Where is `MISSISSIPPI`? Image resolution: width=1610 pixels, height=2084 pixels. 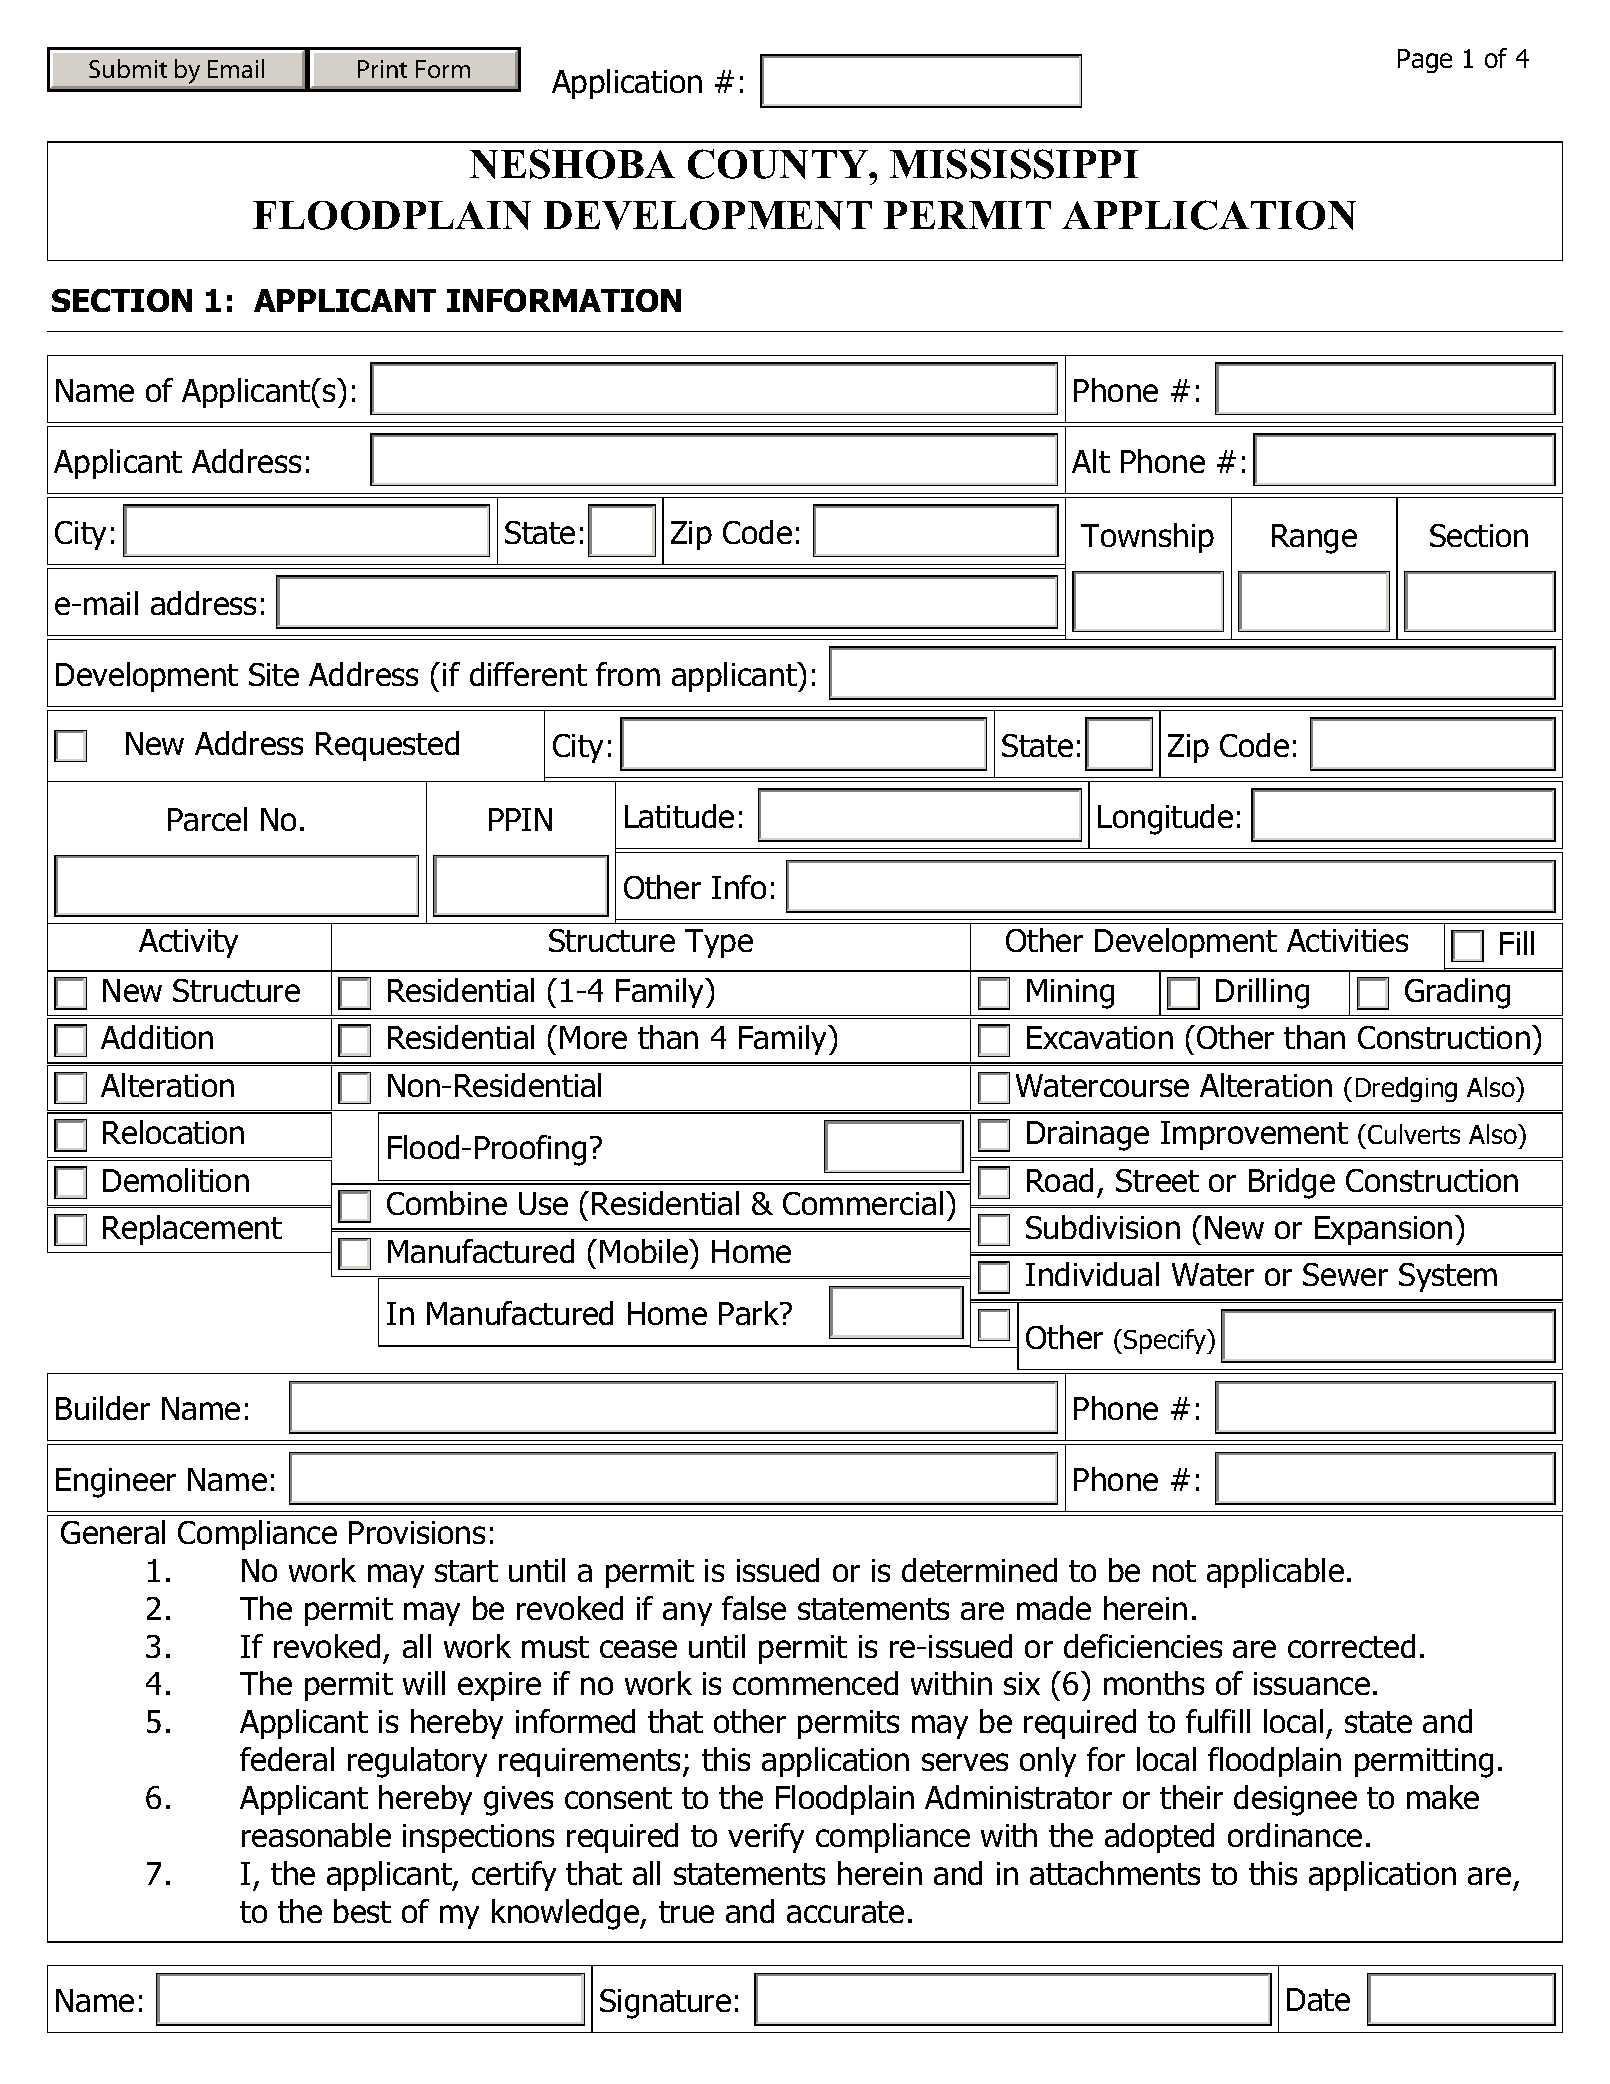
MISSISSIPPI is located at coordinates (1014, 164).
